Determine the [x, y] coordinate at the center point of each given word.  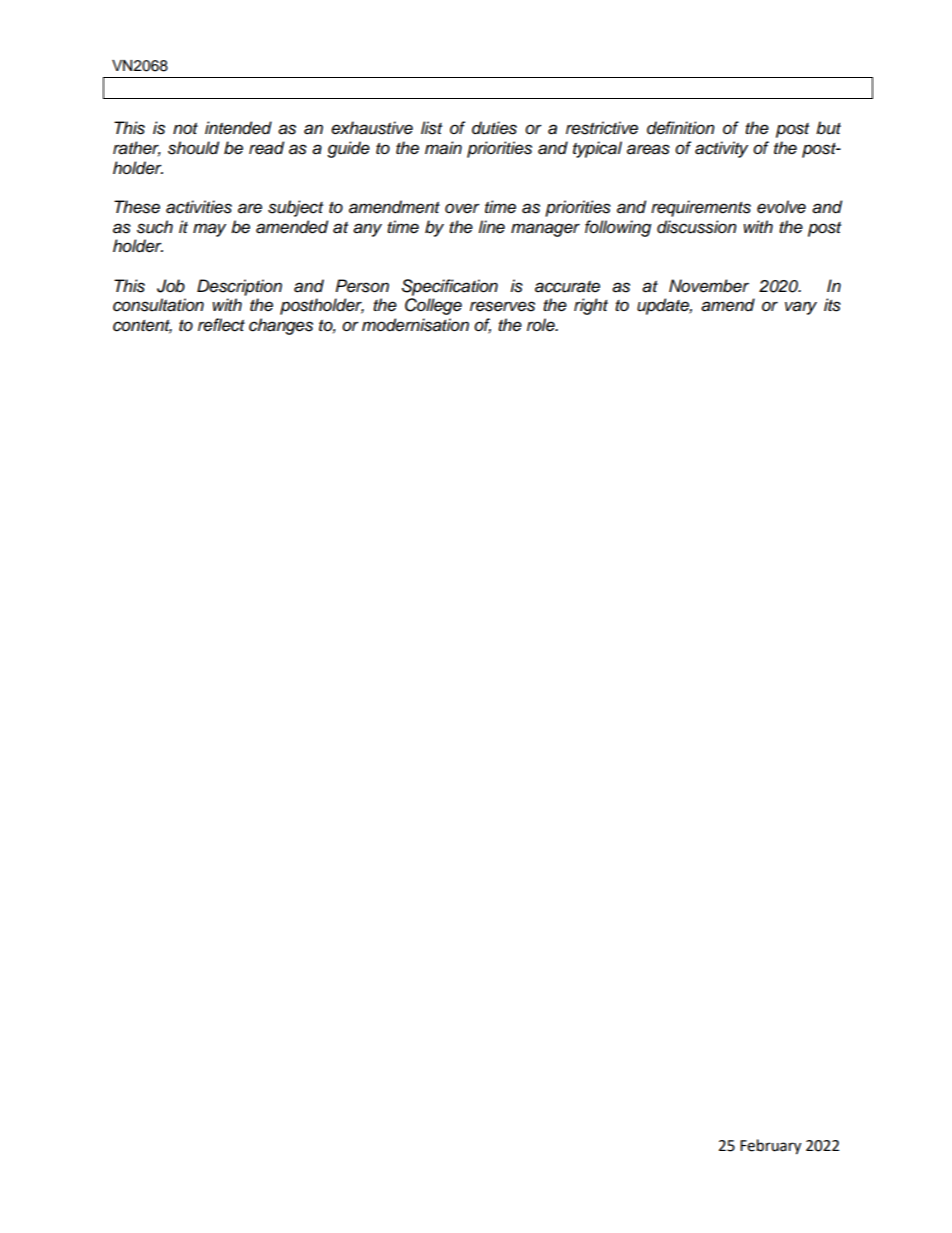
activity [721, 149]
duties [494, 128]
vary [801, 308]
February [770, 1147]
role [542, 325]
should [193, 148]
